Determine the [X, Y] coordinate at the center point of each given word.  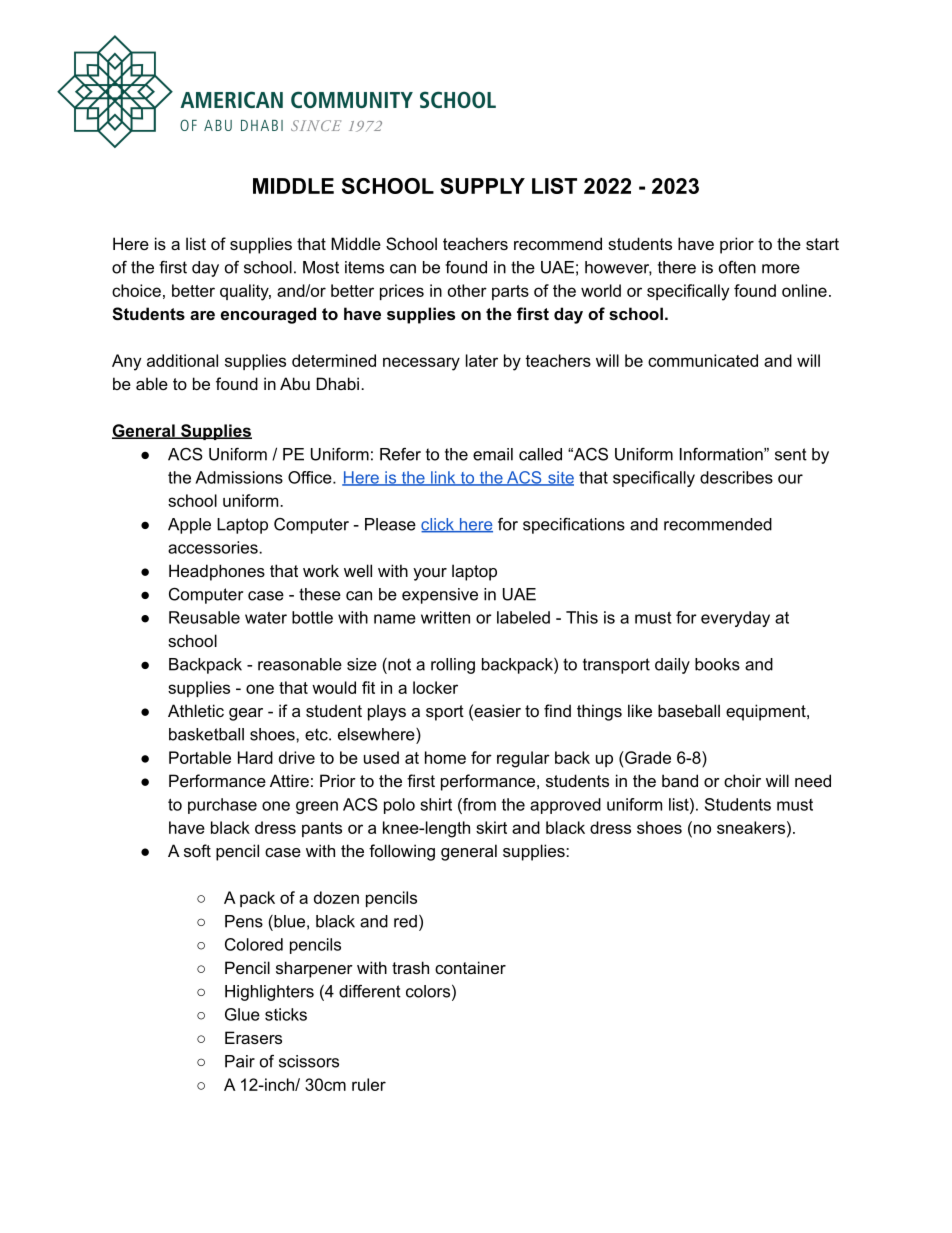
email [493, 454]
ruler [369, 1084]
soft [197, 850]
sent [791, 454]
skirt [491, 827]
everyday [735, 619]
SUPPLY [482, 186]
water [266, 618]
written [445, 617]
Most [321, 267]
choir [742, 780]
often [737, 267]
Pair [240, 1061]
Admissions [239, 477]
